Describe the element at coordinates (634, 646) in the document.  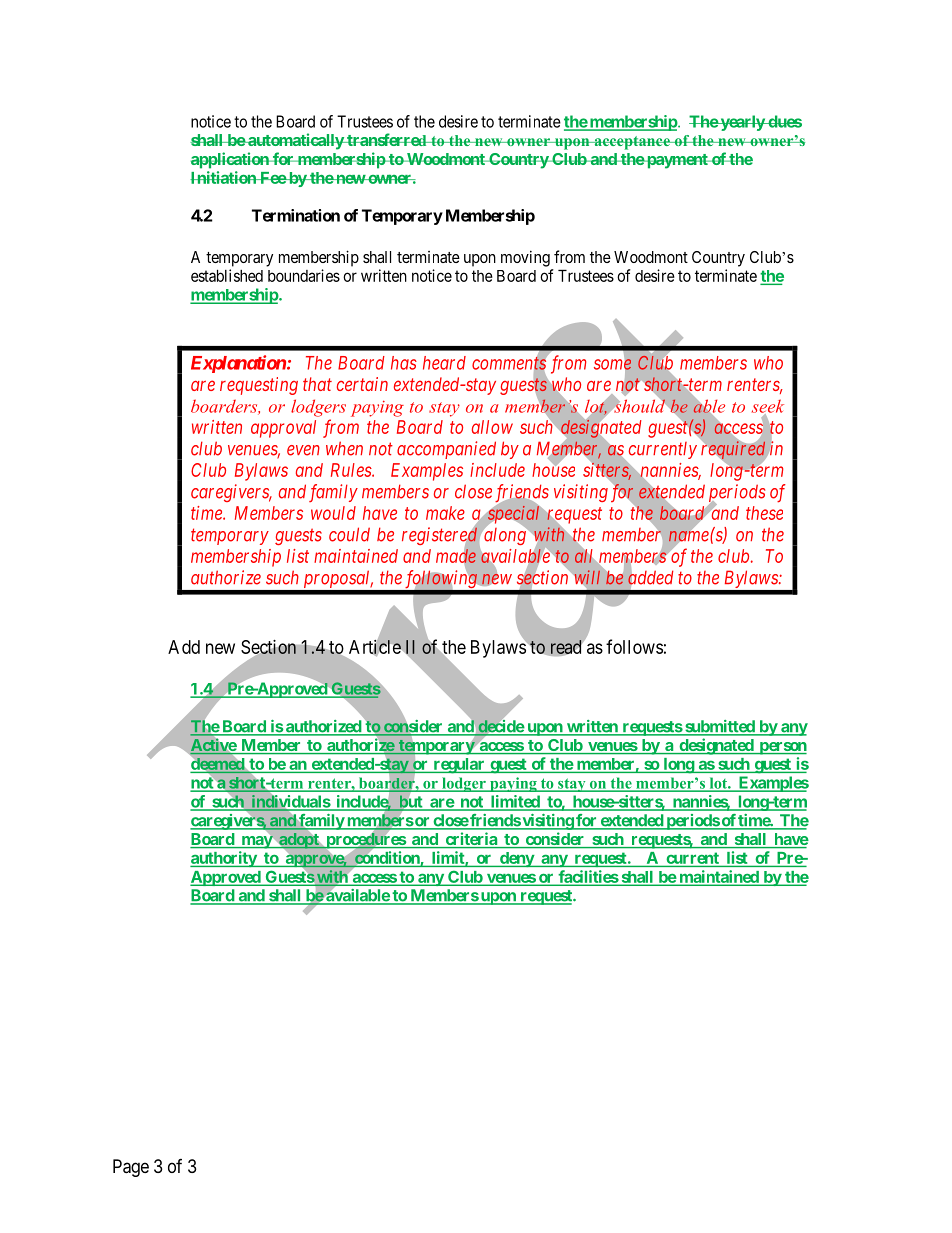
I see `follows` at that location.
